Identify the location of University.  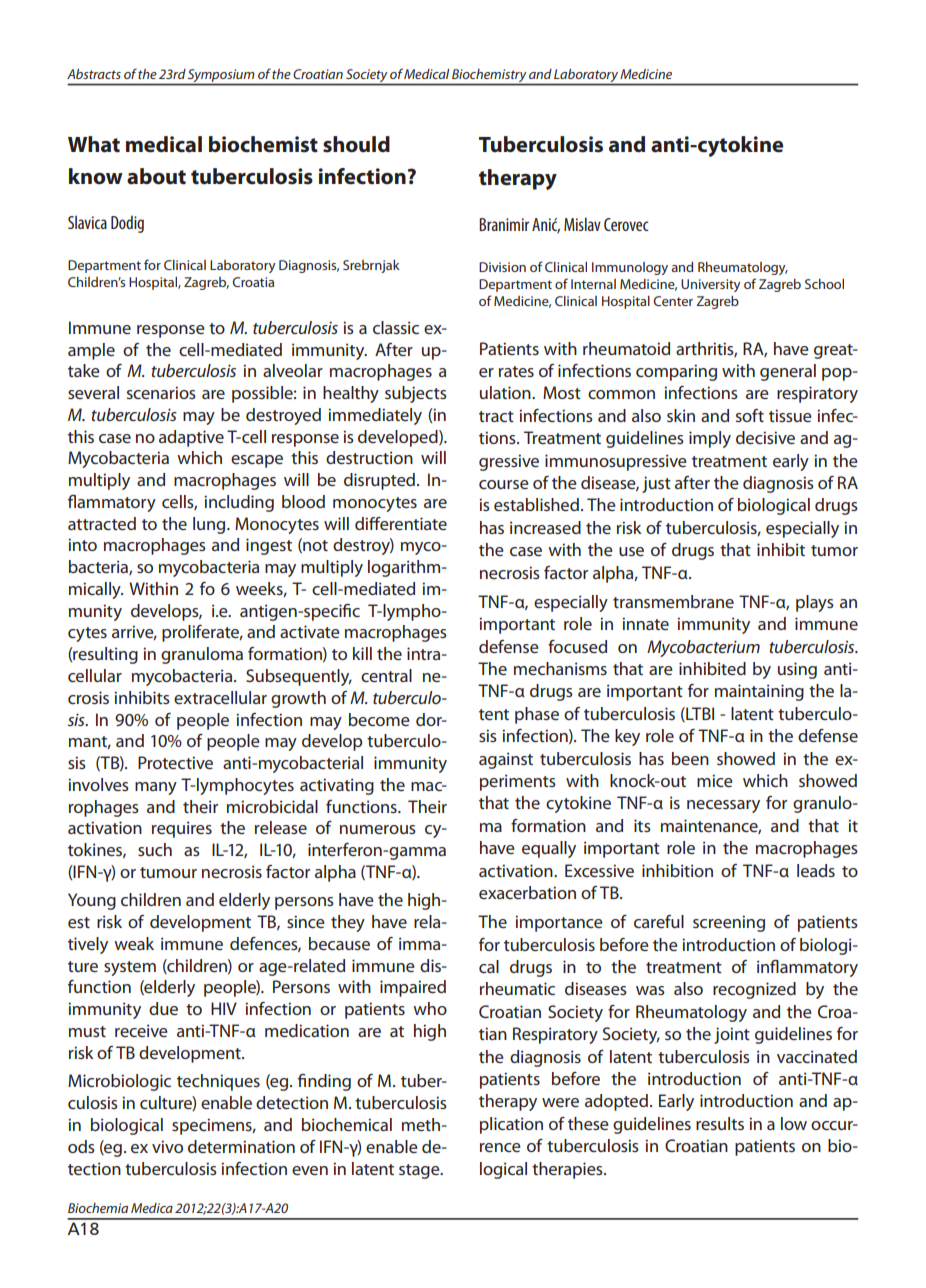
(711, 285).
